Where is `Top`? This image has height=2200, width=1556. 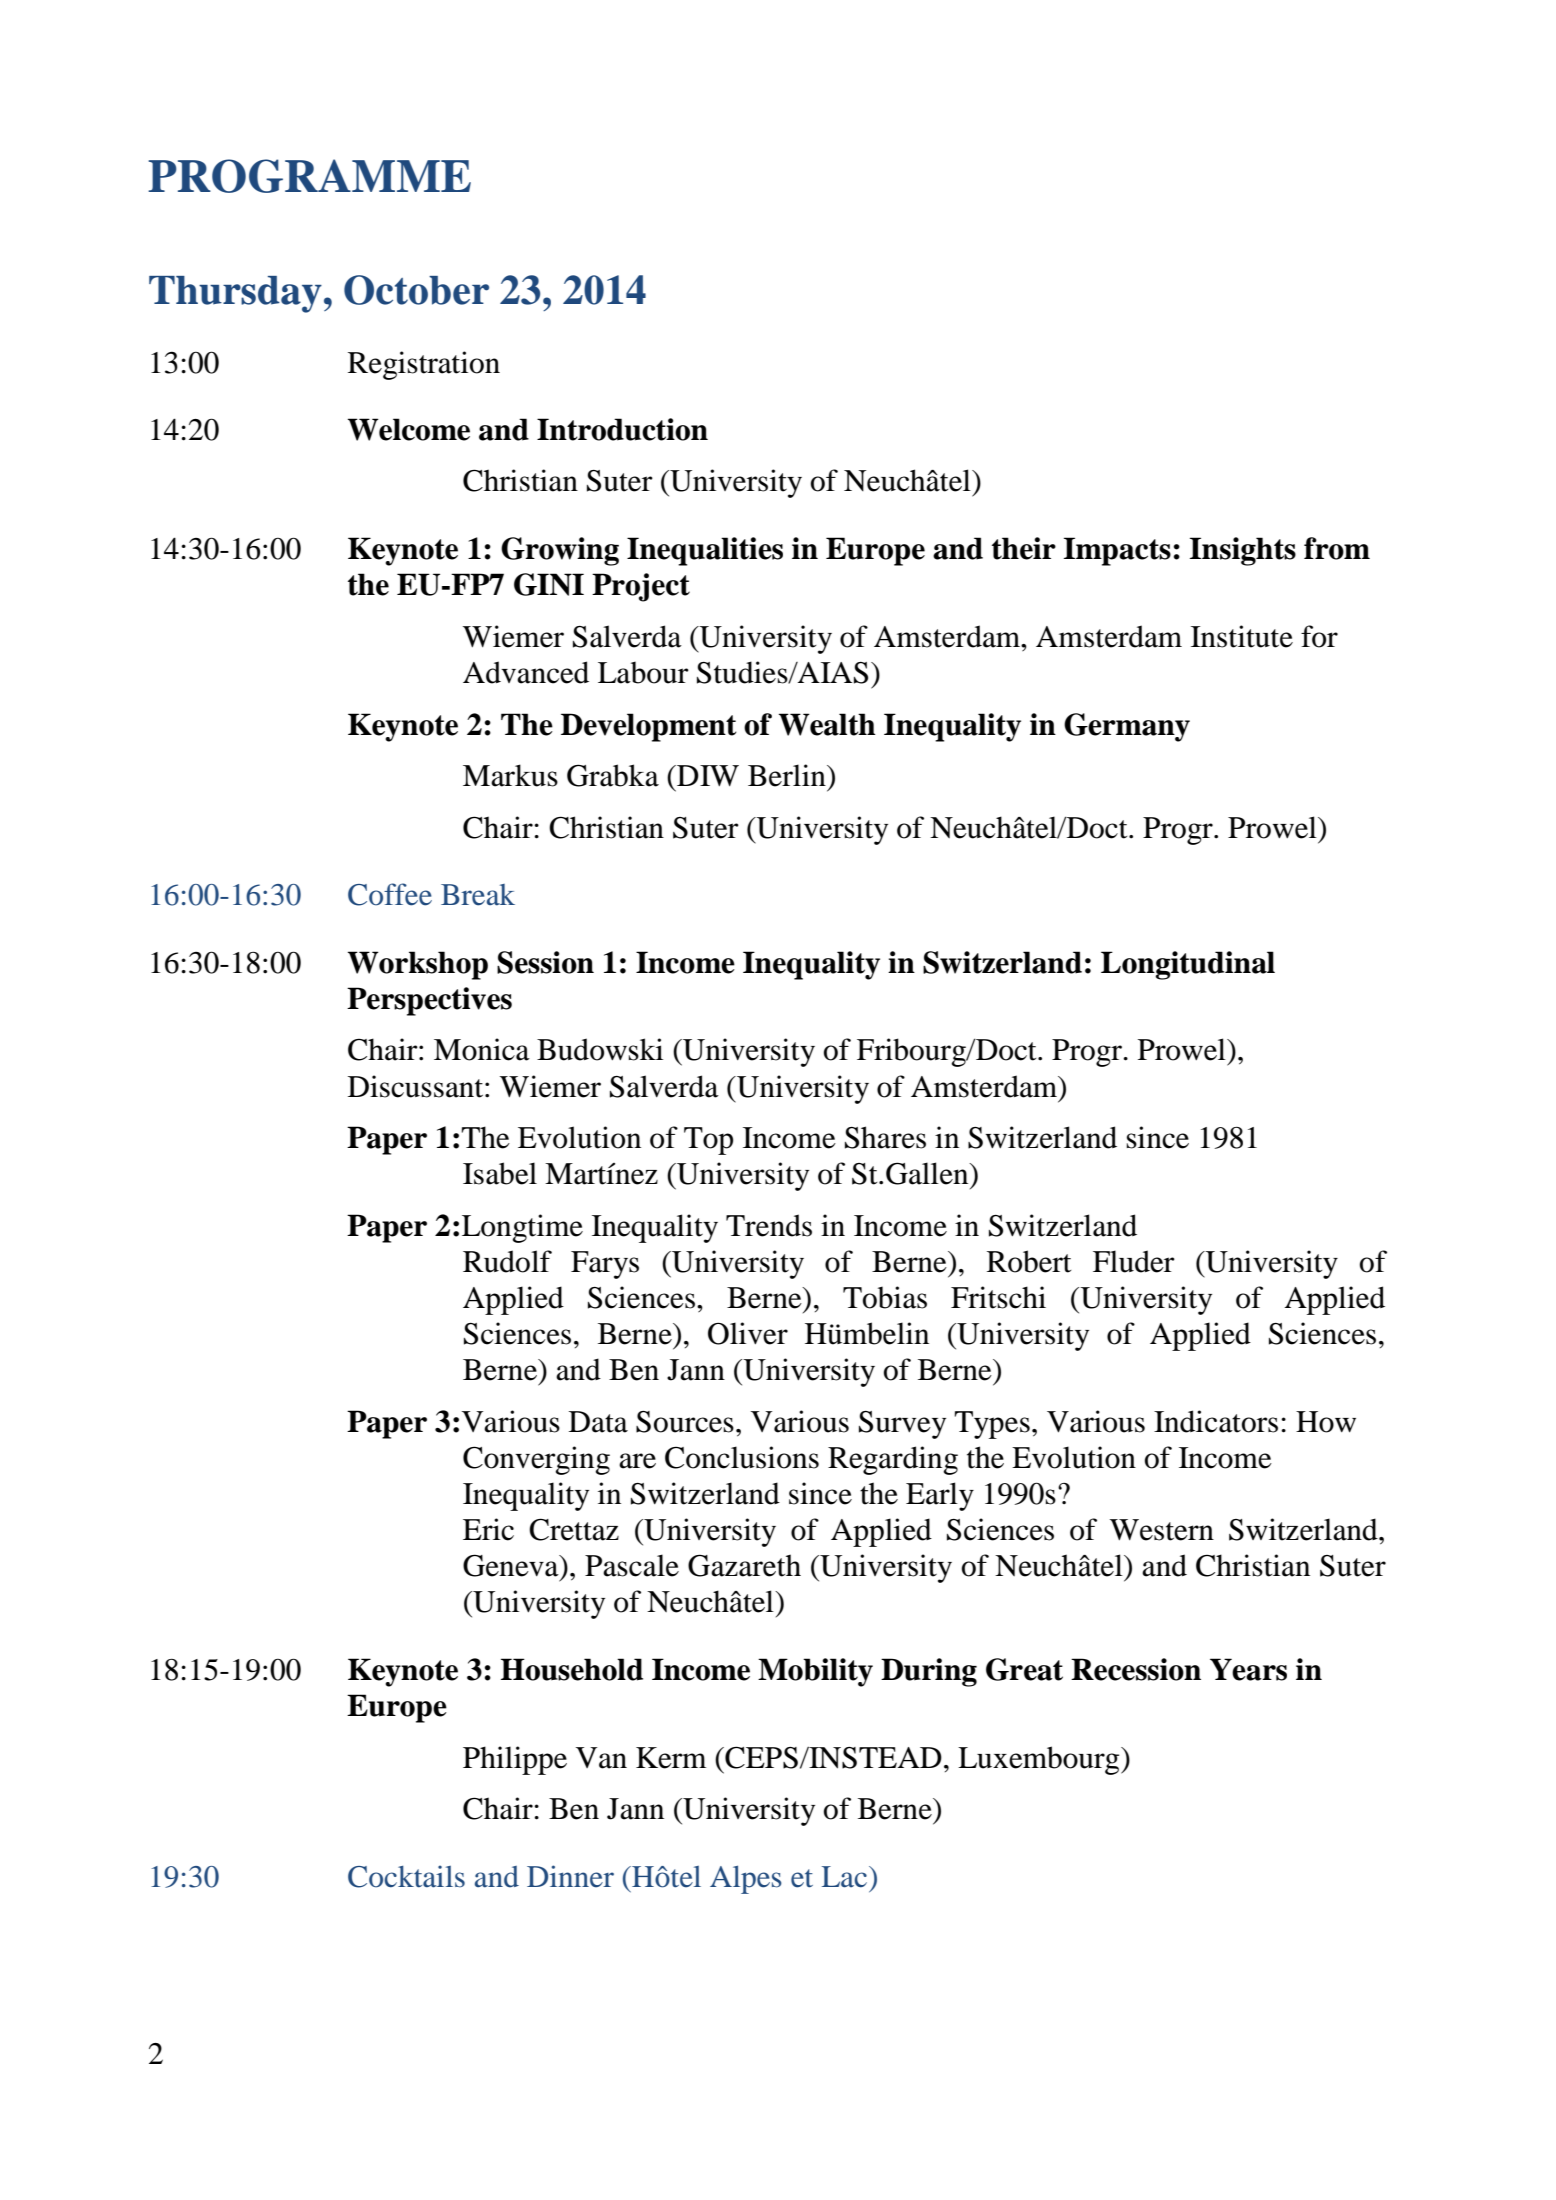 Top is located at coordinates (708, 1141).
